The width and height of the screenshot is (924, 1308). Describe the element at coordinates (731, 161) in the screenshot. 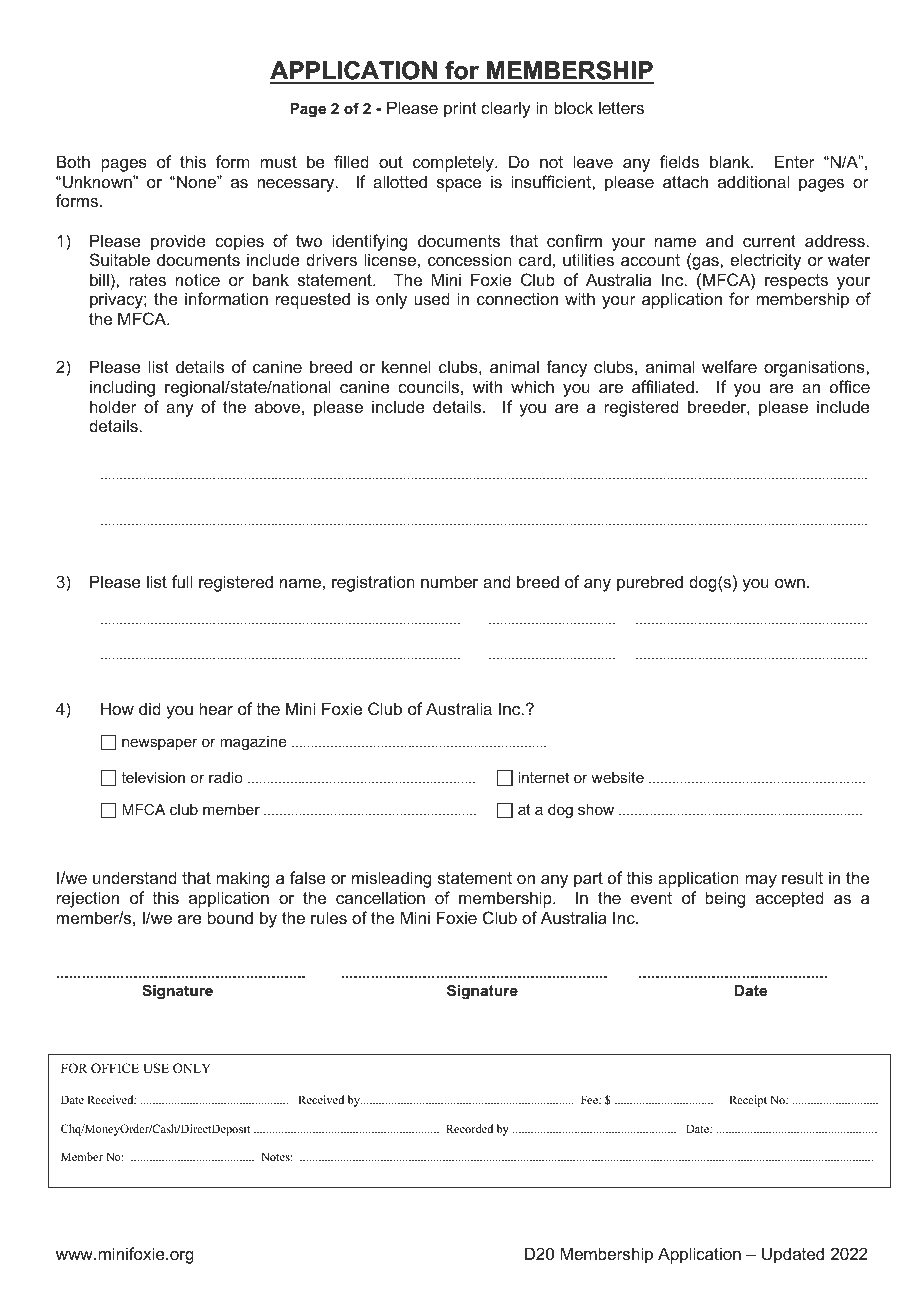

I see `blank` at that location.
